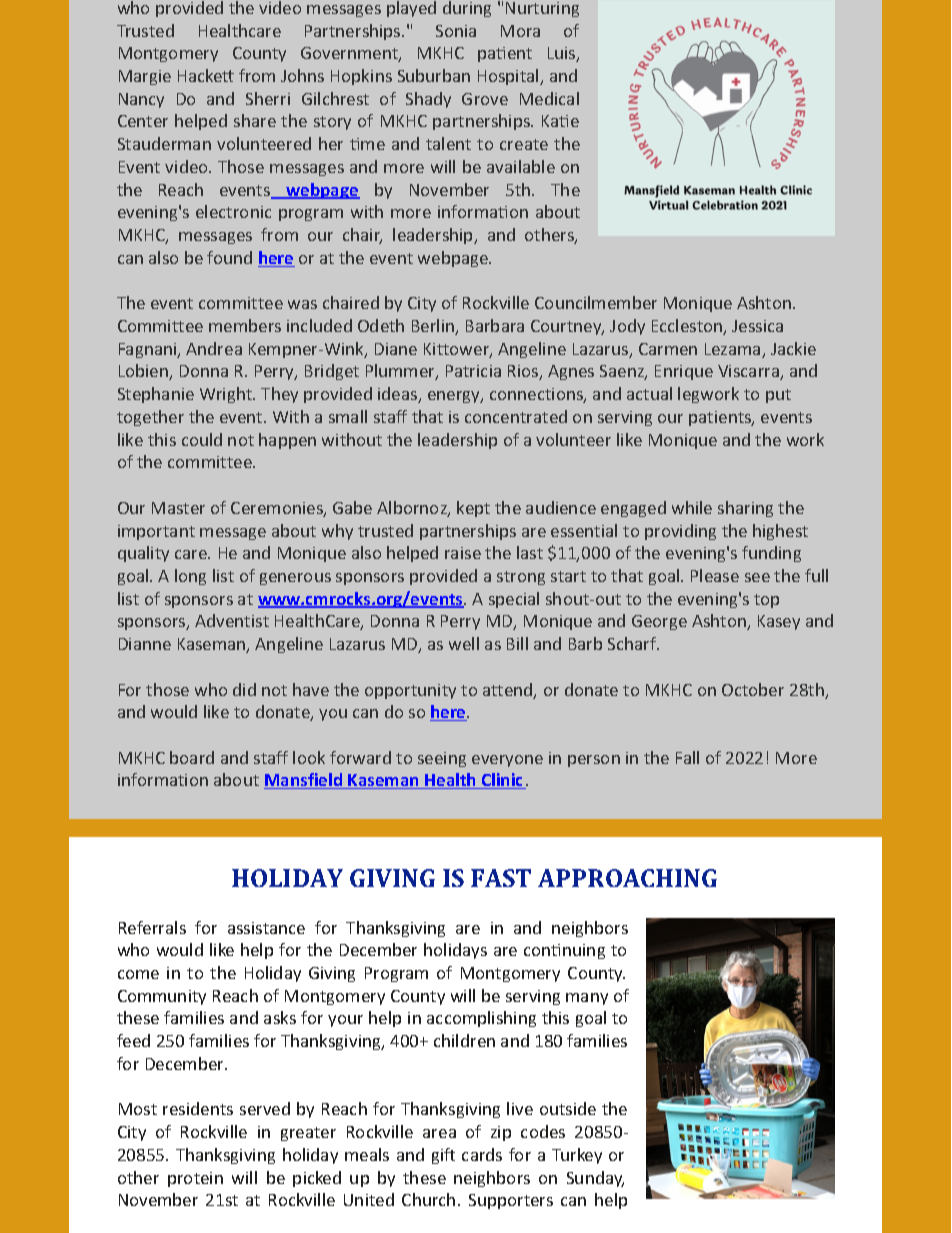  What do you see at coordinates (266, 928) in the screenshot?
I see `assistance` at bounding box center [266, 928].
